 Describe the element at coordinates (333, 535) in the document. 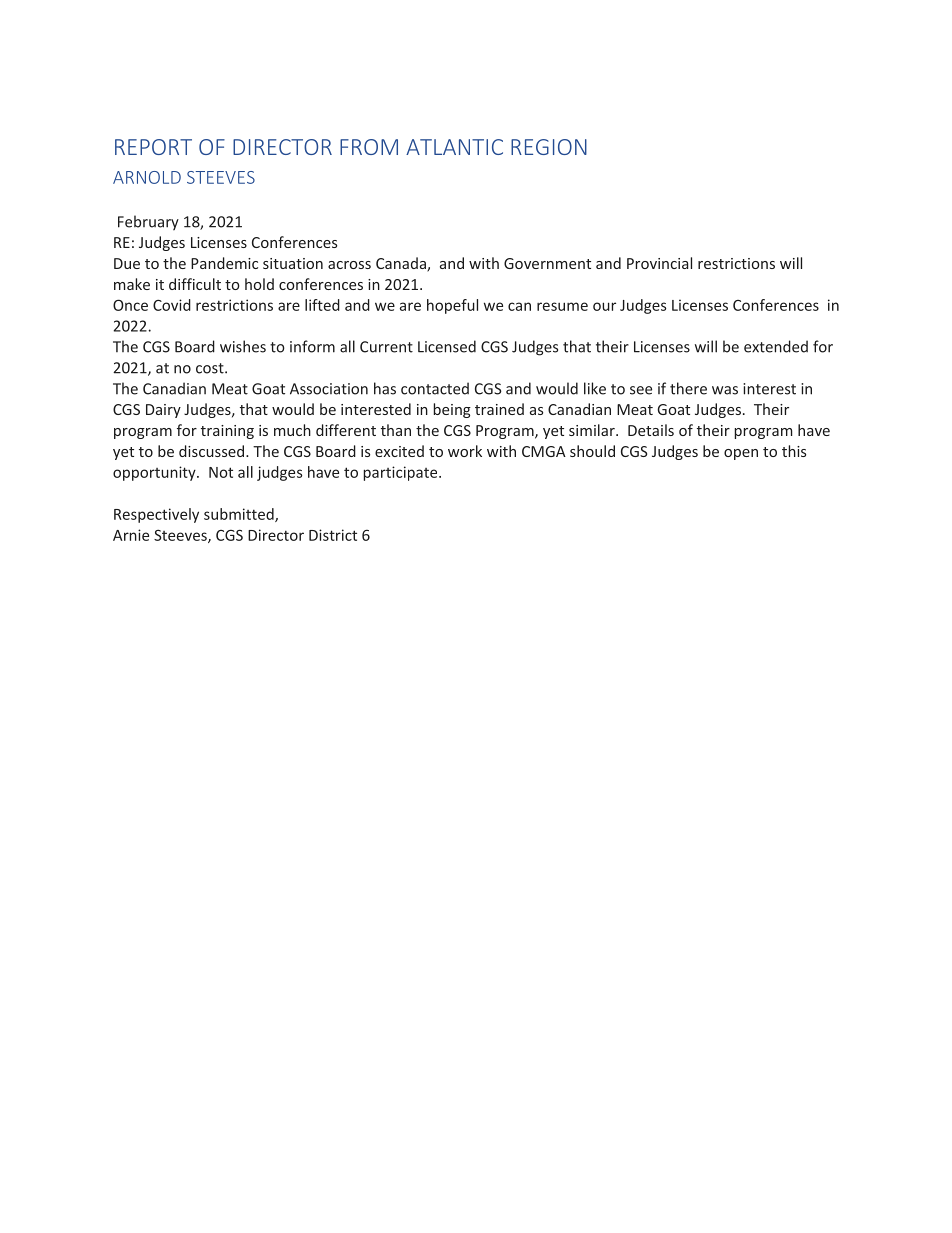

I see `District` at that location.
